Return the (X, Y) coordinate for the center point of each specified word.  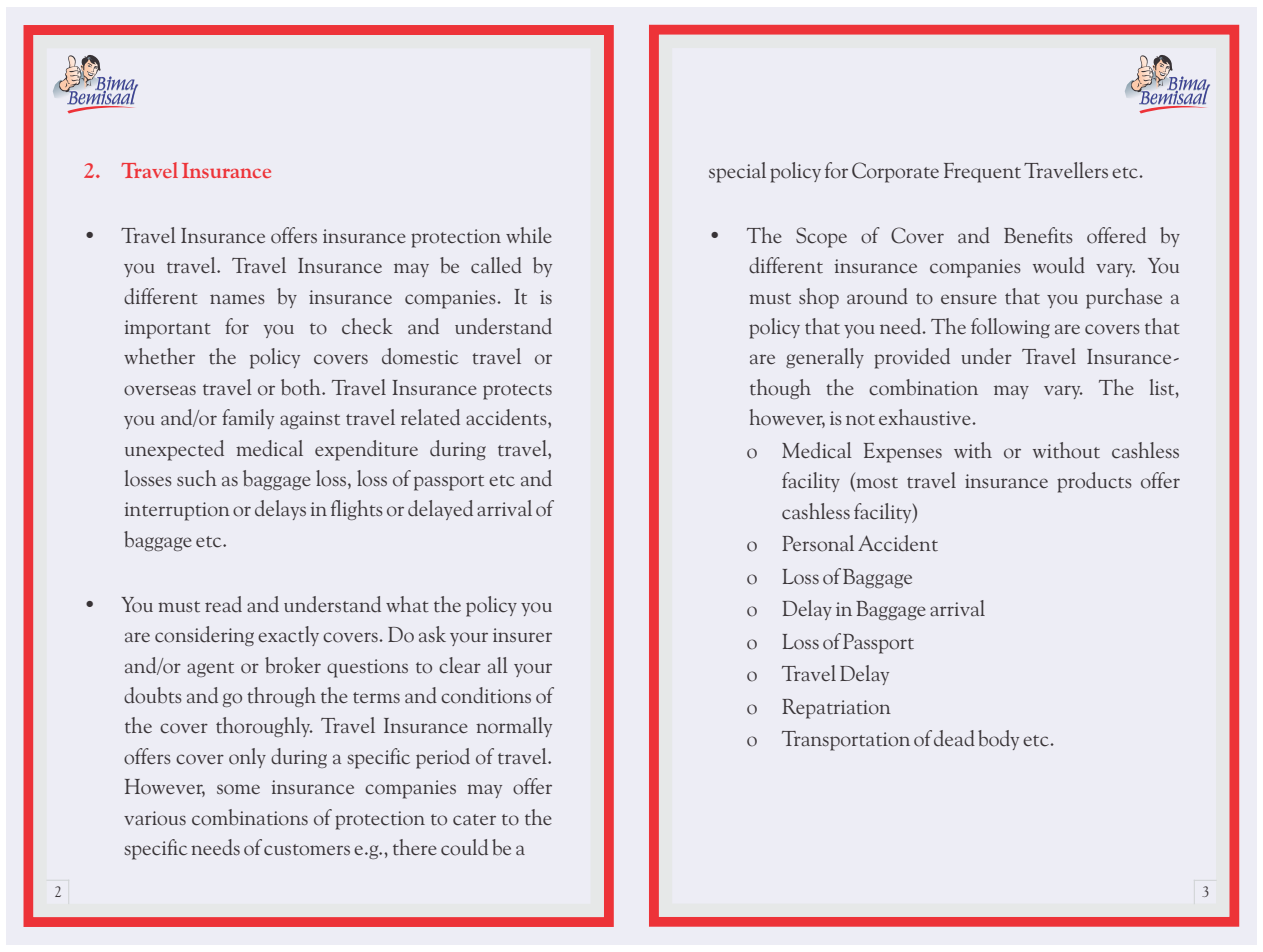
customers (307, 850)
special (737, 172)
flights (357, 510)
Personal (818, 543)
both (302, 387)
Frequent (982, 173)
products (1094, 482)
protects (517, 392)
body (998, 740)
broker (293, 665)
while (529, 235)
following (1010, 328)
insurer (522, 635)
